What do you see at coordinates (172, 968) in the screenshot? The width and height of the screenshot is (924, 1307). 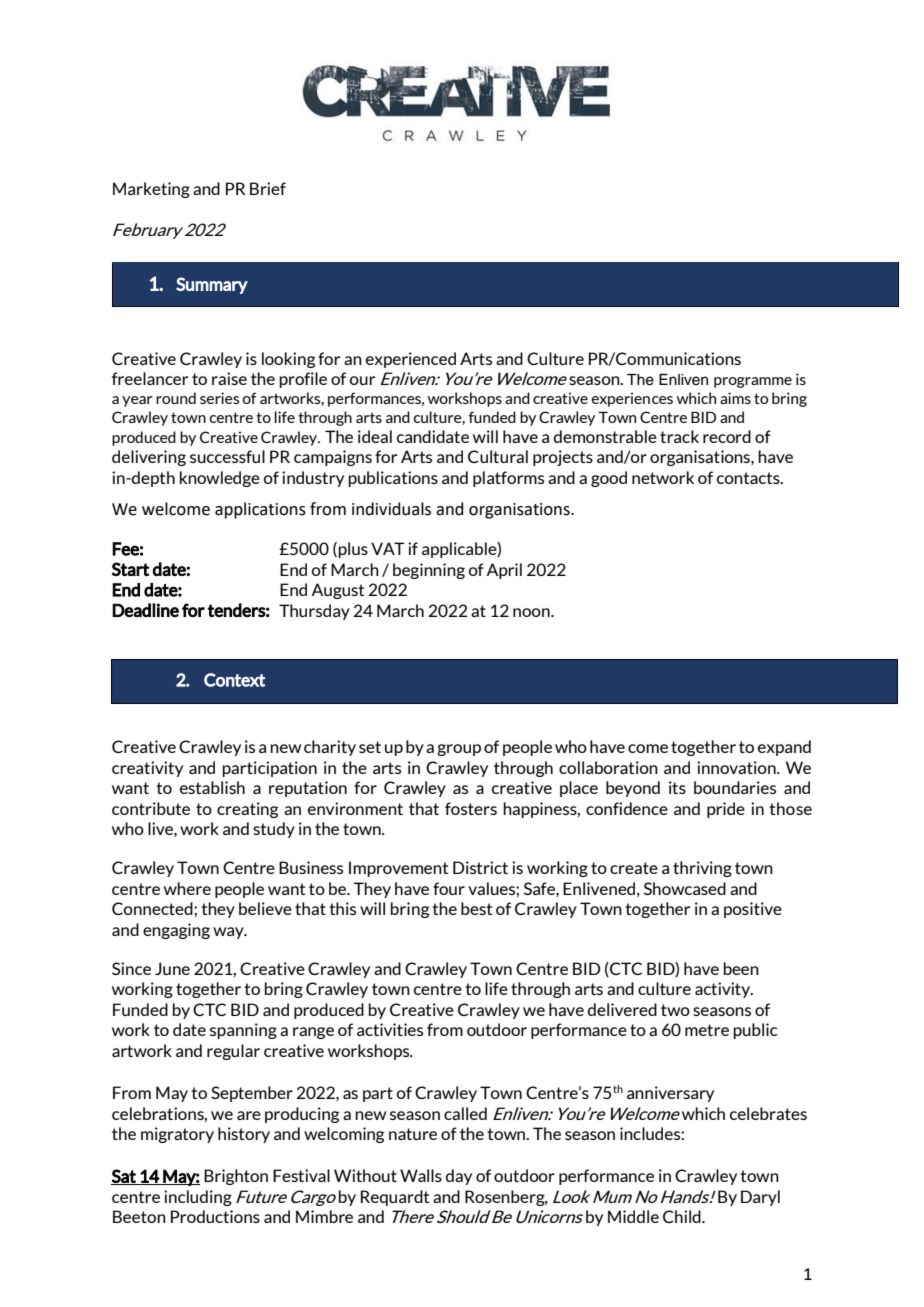 I see `June` at bounding box center [172, 968].
